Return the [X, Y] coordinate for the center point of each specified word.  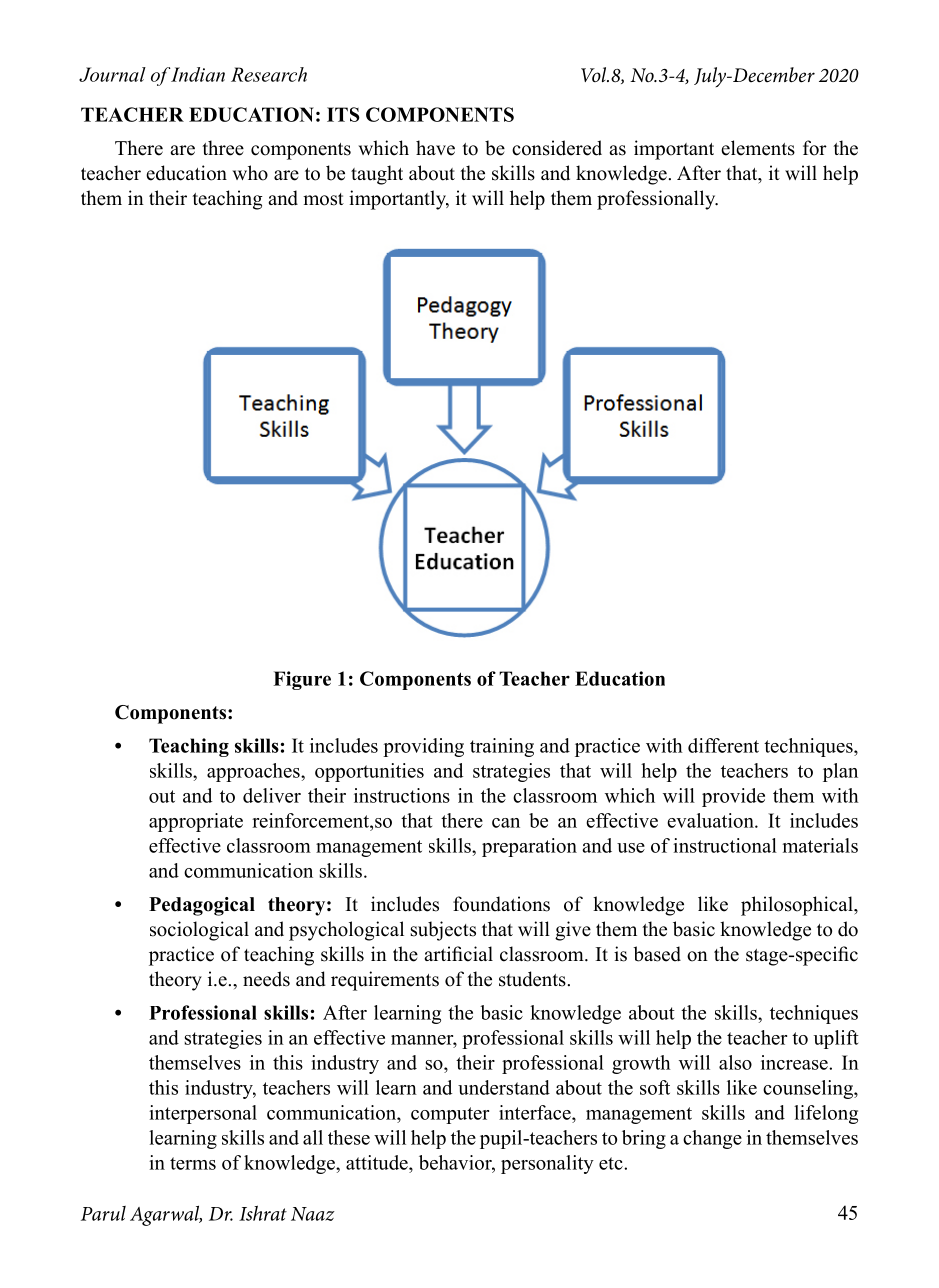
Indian [197, 74]
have [435, 148]
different [723, 745]
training [502, 747]
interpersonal [203, 1114]
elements [758, 148]
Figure [302, 680]
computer [450, 1115]
